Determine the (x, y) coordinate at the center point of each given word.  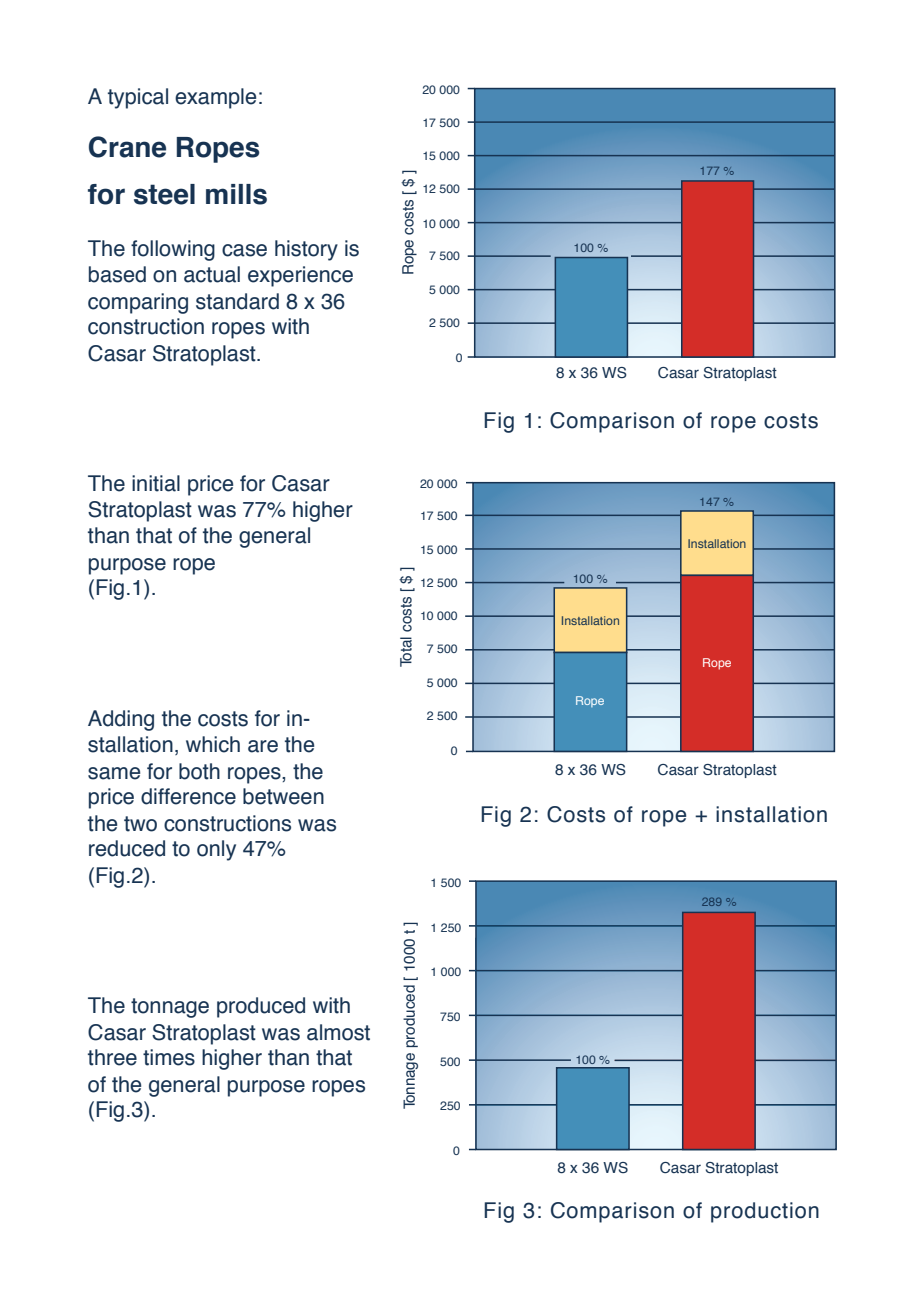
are (263, 746)
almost (338, 1032)
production (765, 1212)
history (306, 250)
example (215, 98)
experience (300, 276)
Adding (121, 720)
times (169, 1057)
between (283, 796)
